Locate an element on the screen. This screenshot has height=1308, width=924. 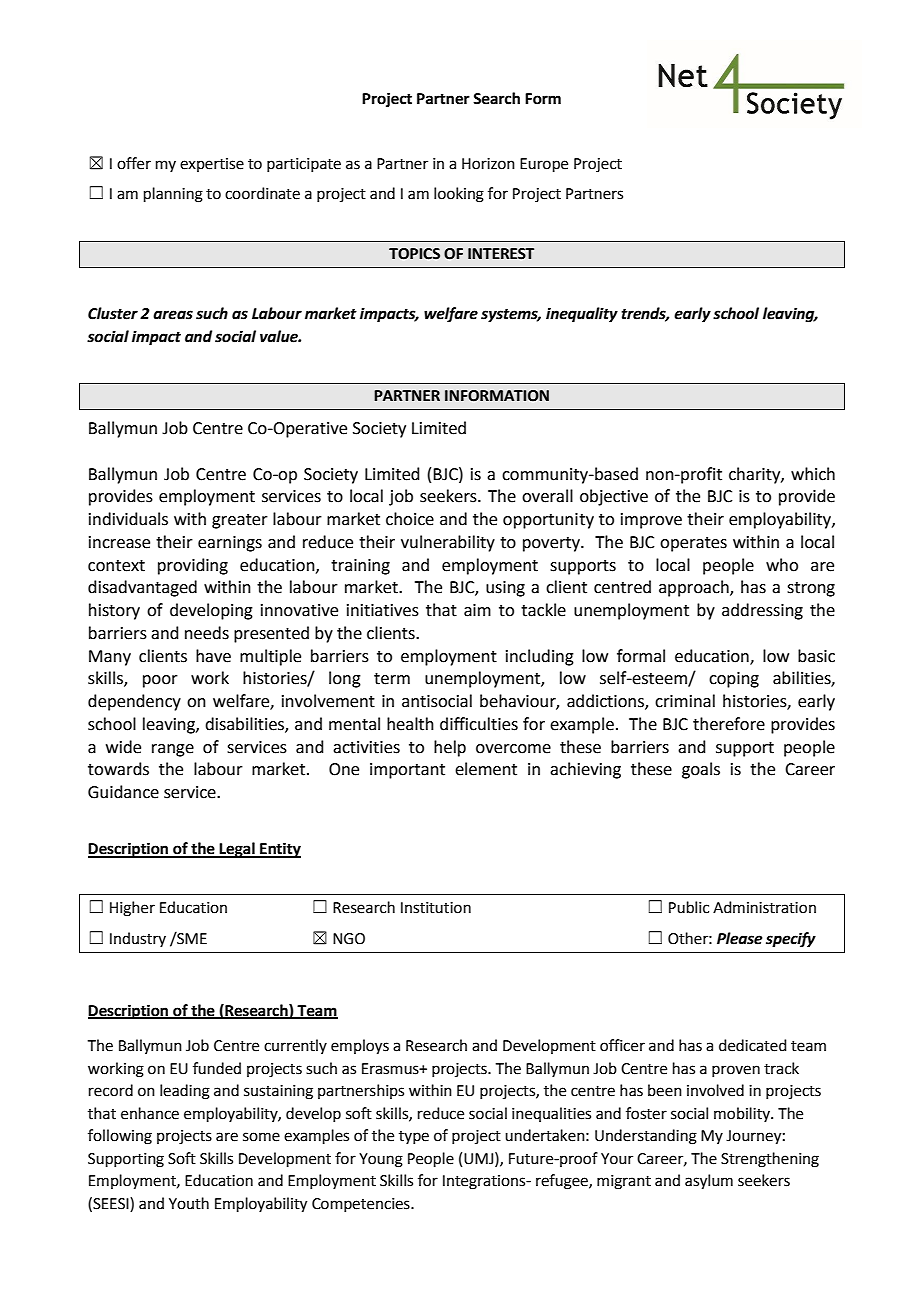
which is located at coordinates (813, 474).
